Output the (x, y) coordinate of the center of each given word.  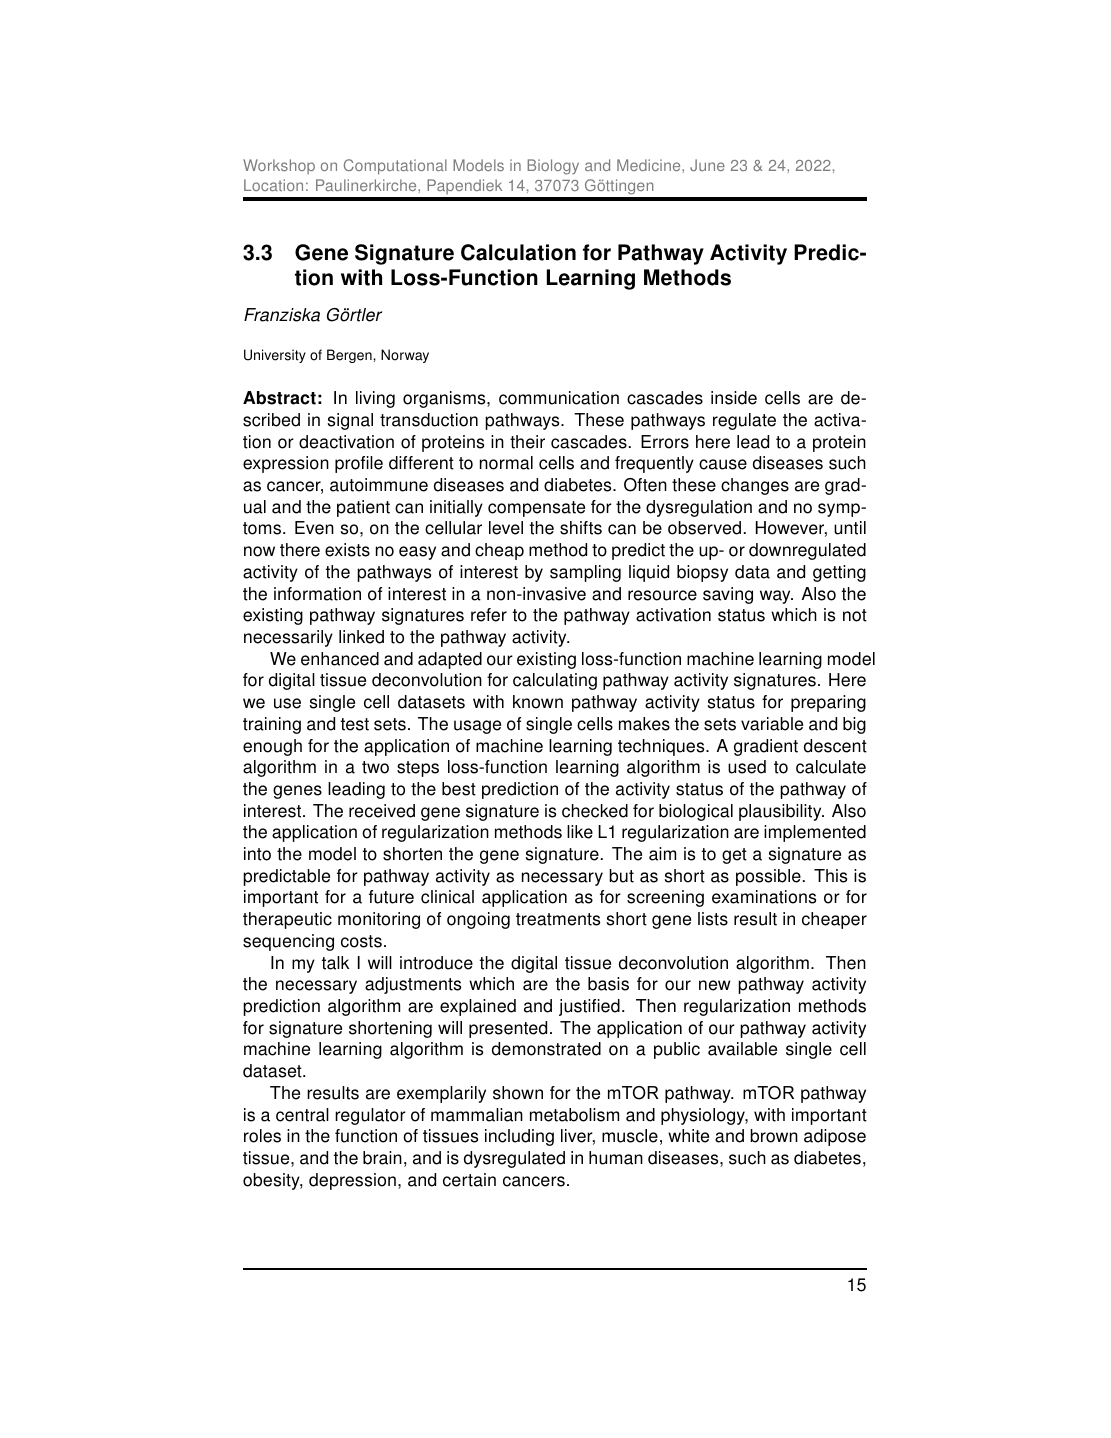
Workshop (279, 166)
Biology (553, 167)
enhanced (340, 659)
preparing (828, 703)
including (519, 1137)
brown (774, 1136)
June (707, 165)
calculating (555, 681)
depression (352, 1181)
